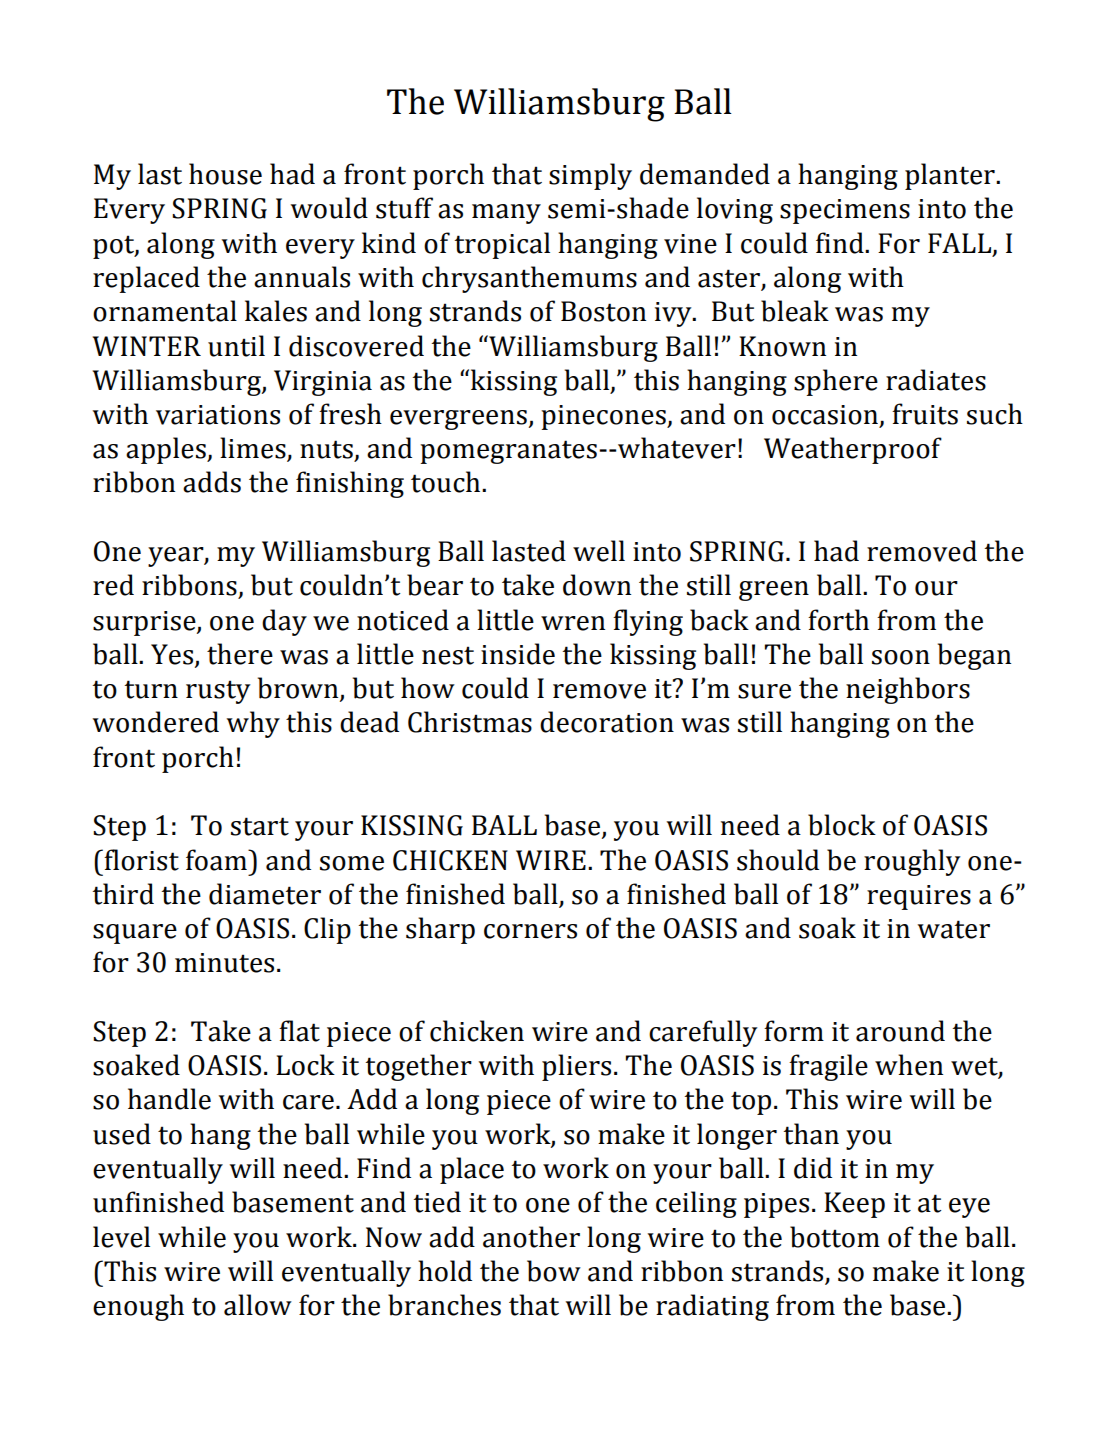  What do you see at coordinates (554, 1271) in the image?
I see `bow` at bounding box center [554, 1271].
